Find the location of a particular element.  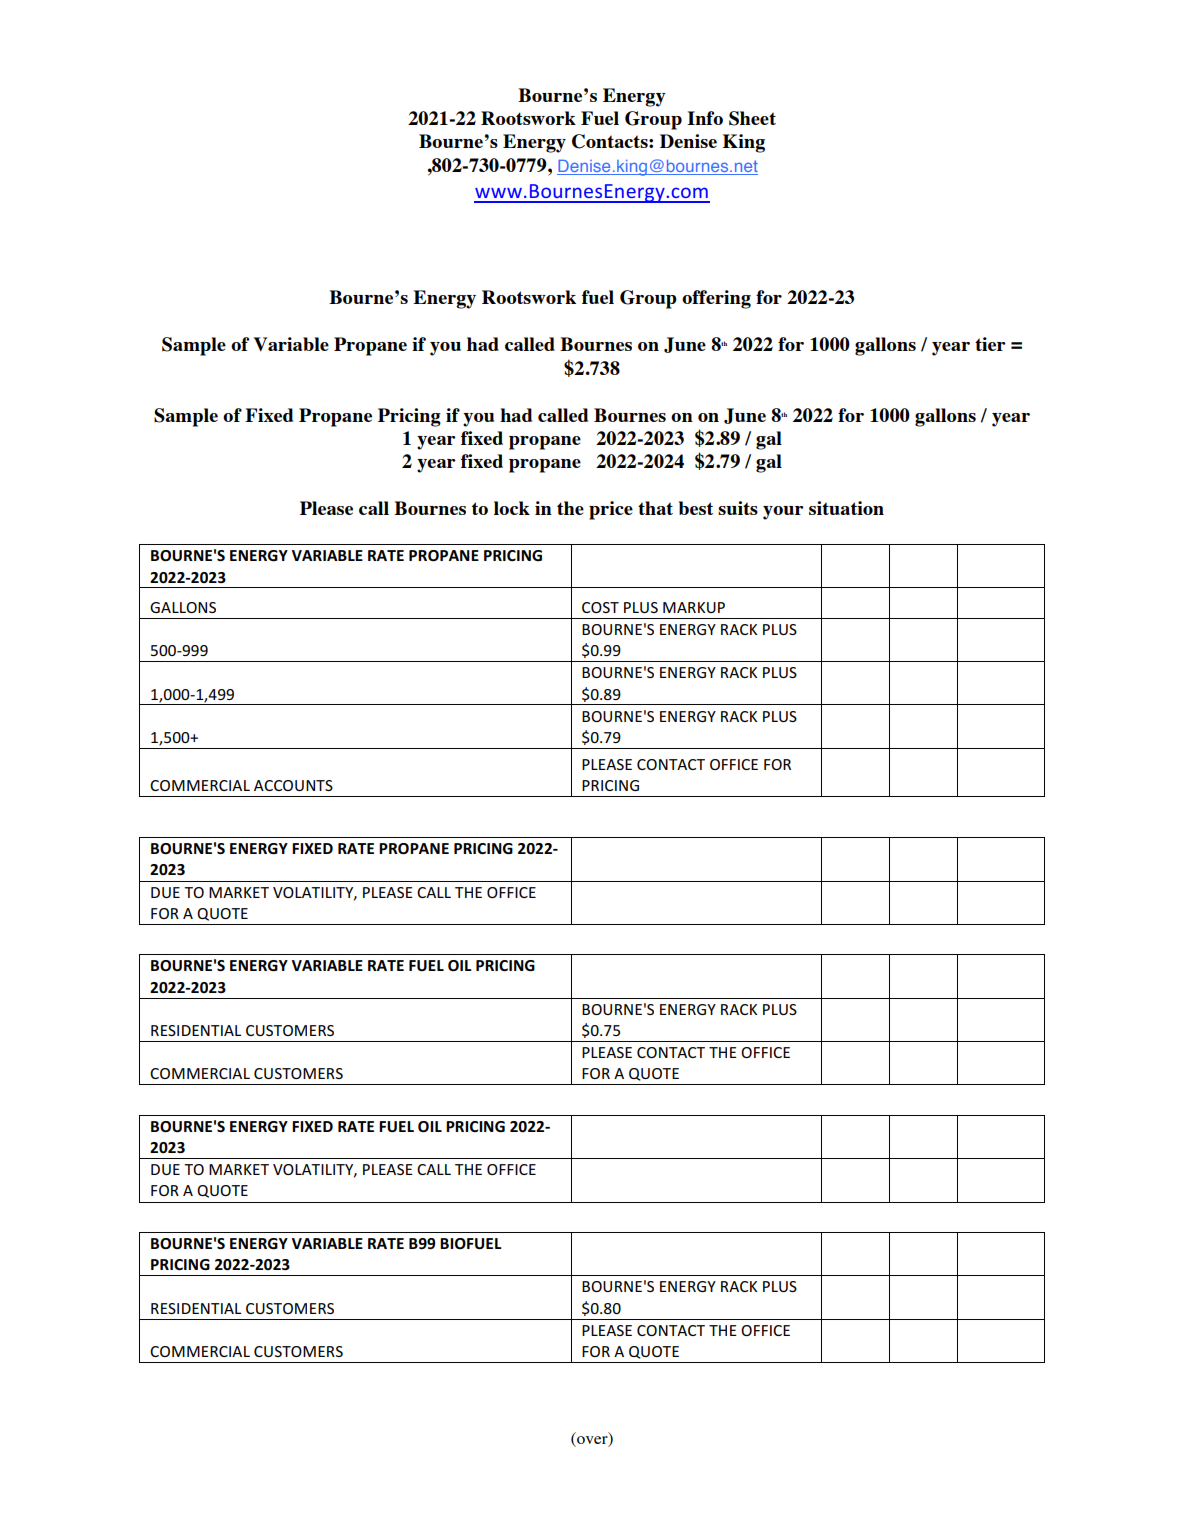

offering is located at coordinates (716, 299).
